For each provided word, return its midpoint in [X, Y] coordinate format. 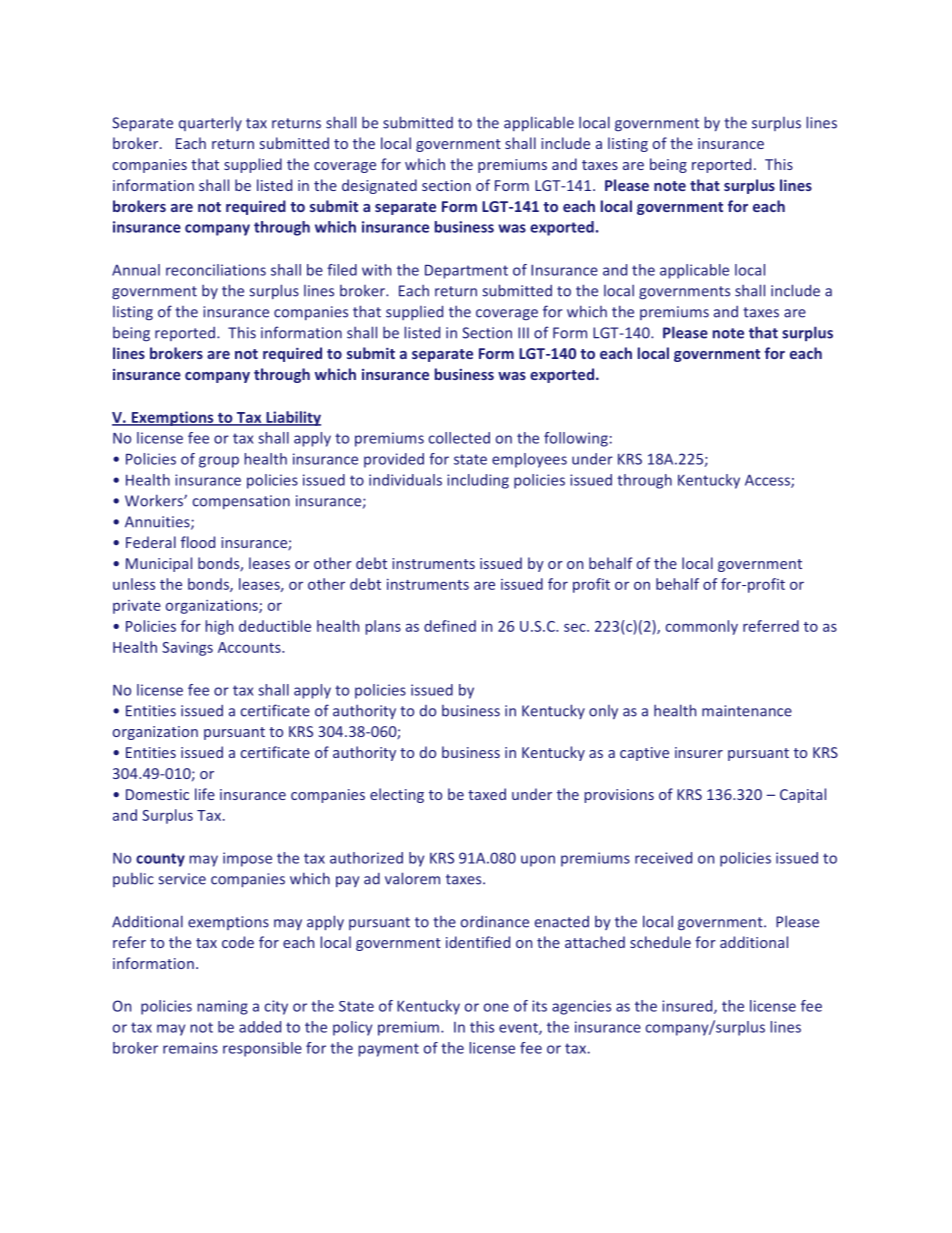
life [205, 794]
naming [223, 1007]
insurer [699, 752]
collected [459, 438]
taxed [487, 794]
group [219, 462]
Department [466, 272]
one [496, 1007]
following [576, 439]
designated [379, 186]
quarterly [210, 123]
